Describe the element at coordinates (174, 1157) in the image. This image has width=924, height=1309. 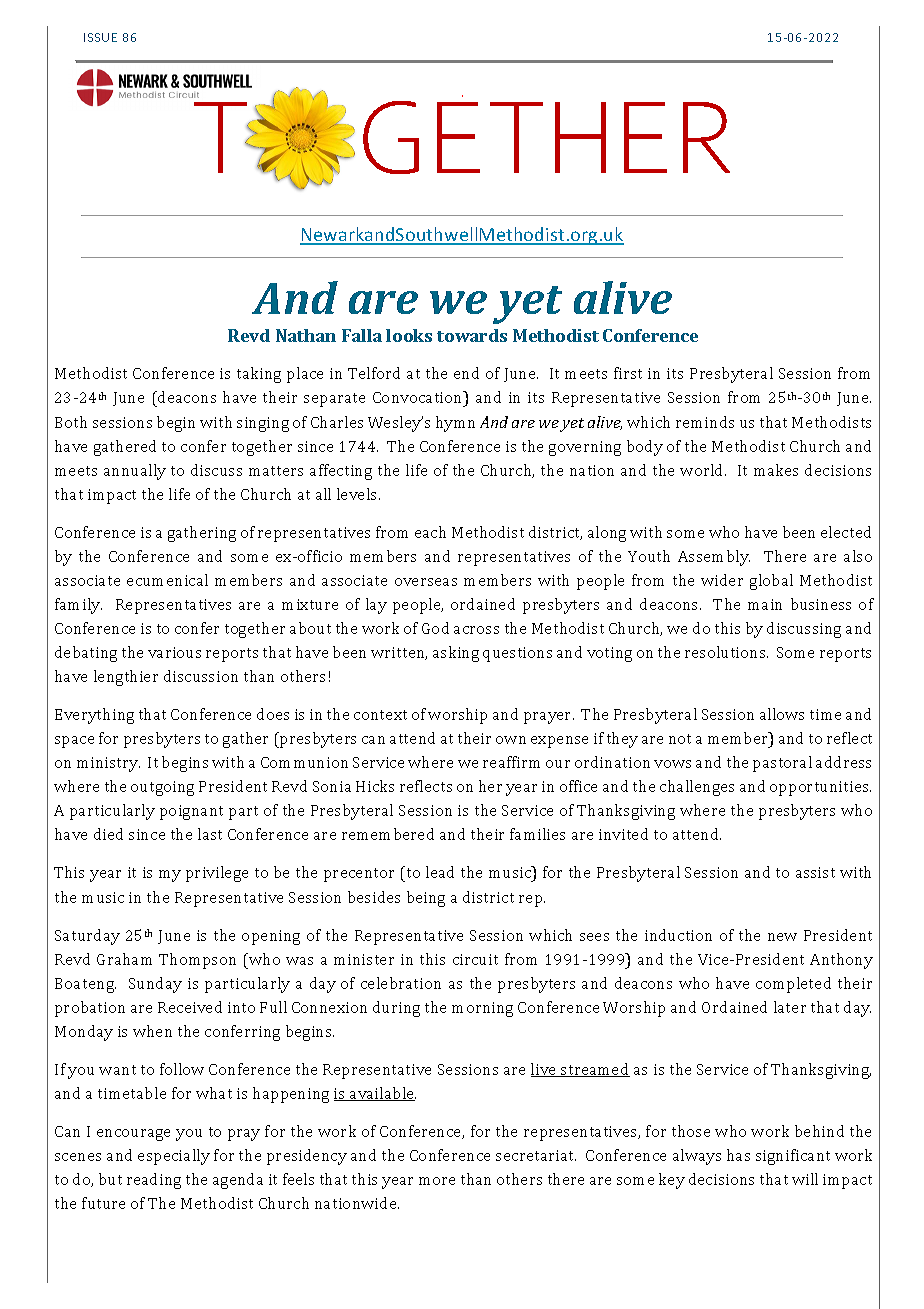
I see `especially` at that location.
